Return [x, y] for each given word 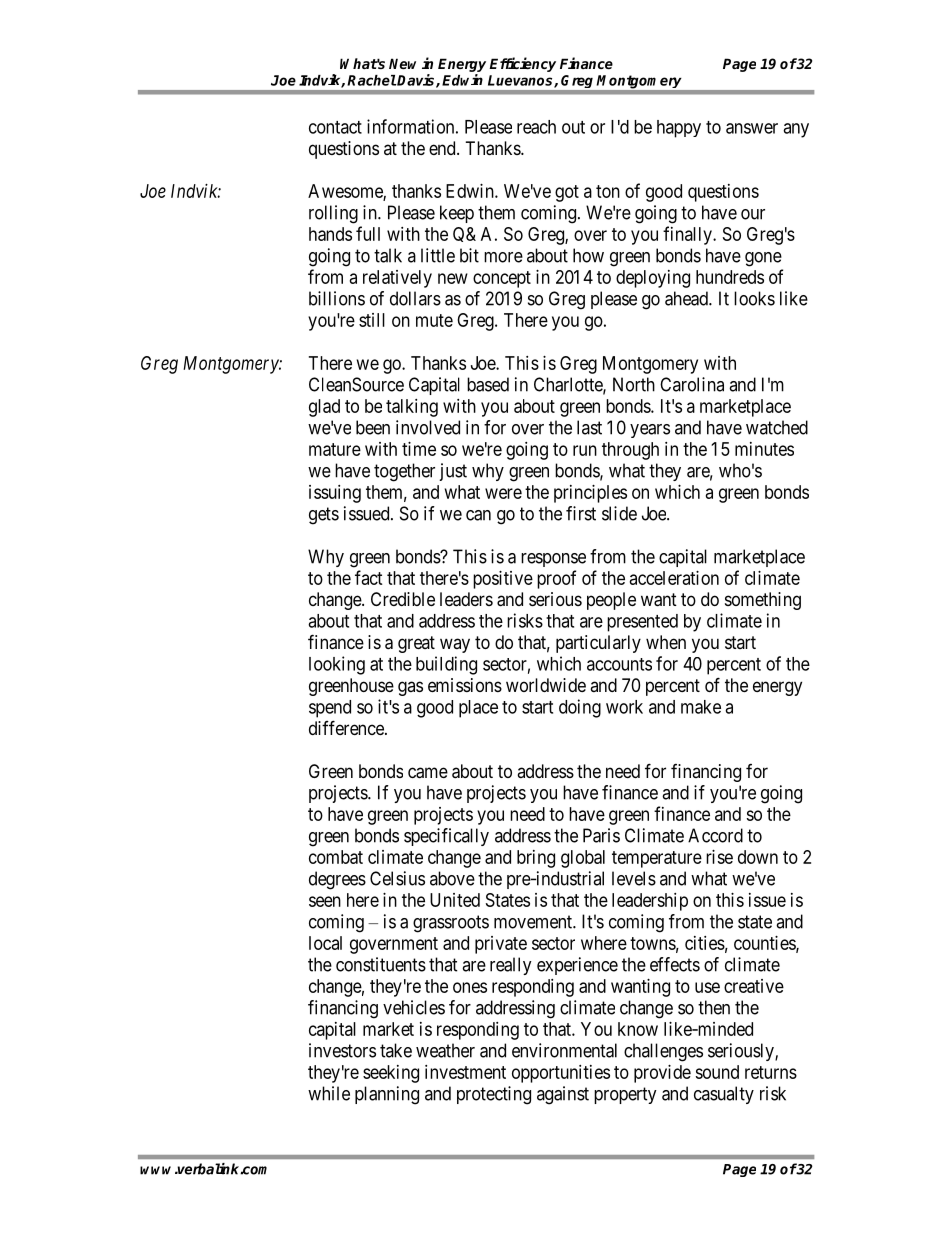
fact [369, 577]
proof [556, 579]
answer [752, 128]
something [763, 601]
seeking [391, 1074]
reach [536, 127]
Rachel [372, 80]
